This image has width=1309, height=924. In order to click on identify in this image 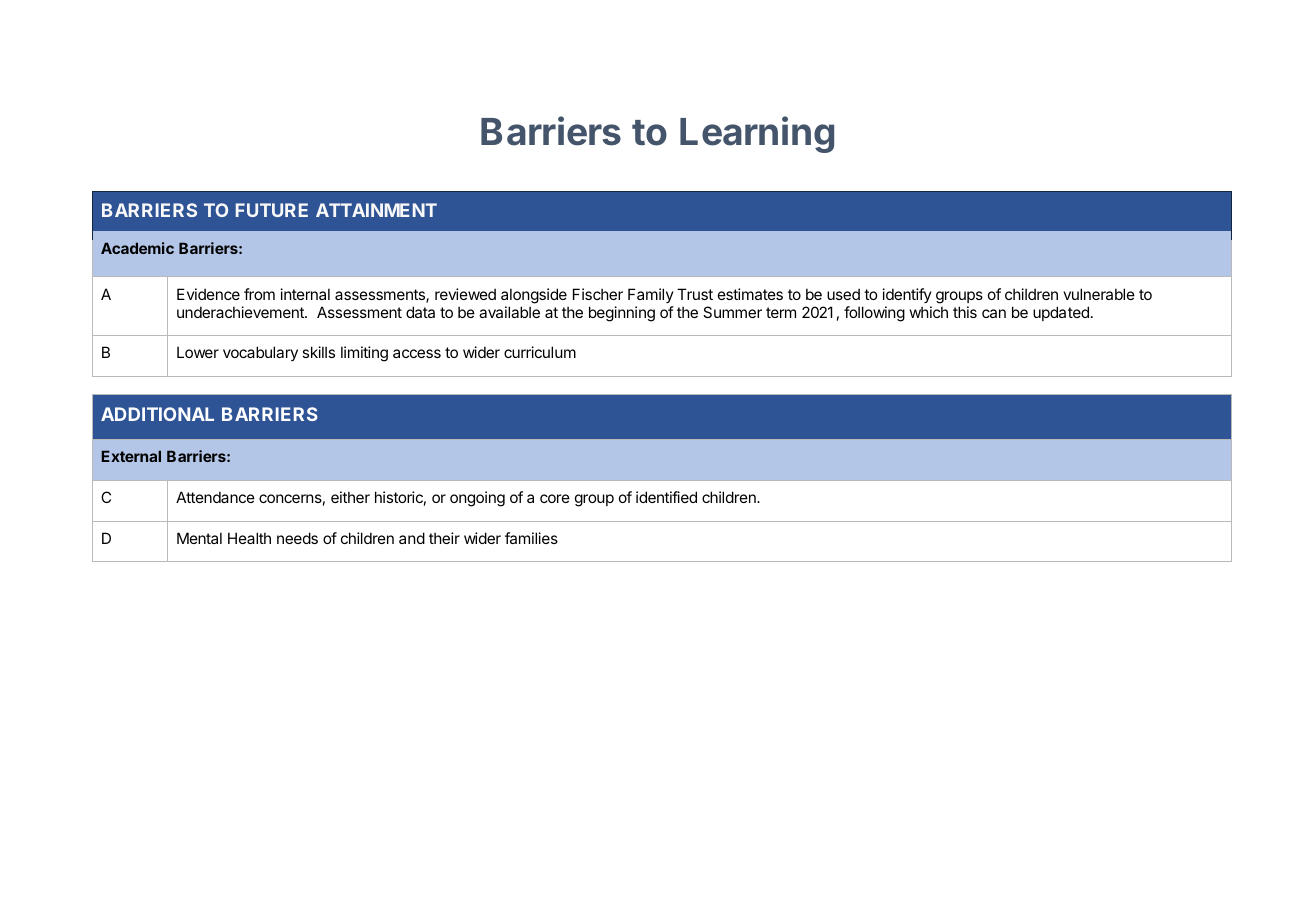, I will do `click(907, 295)`.
